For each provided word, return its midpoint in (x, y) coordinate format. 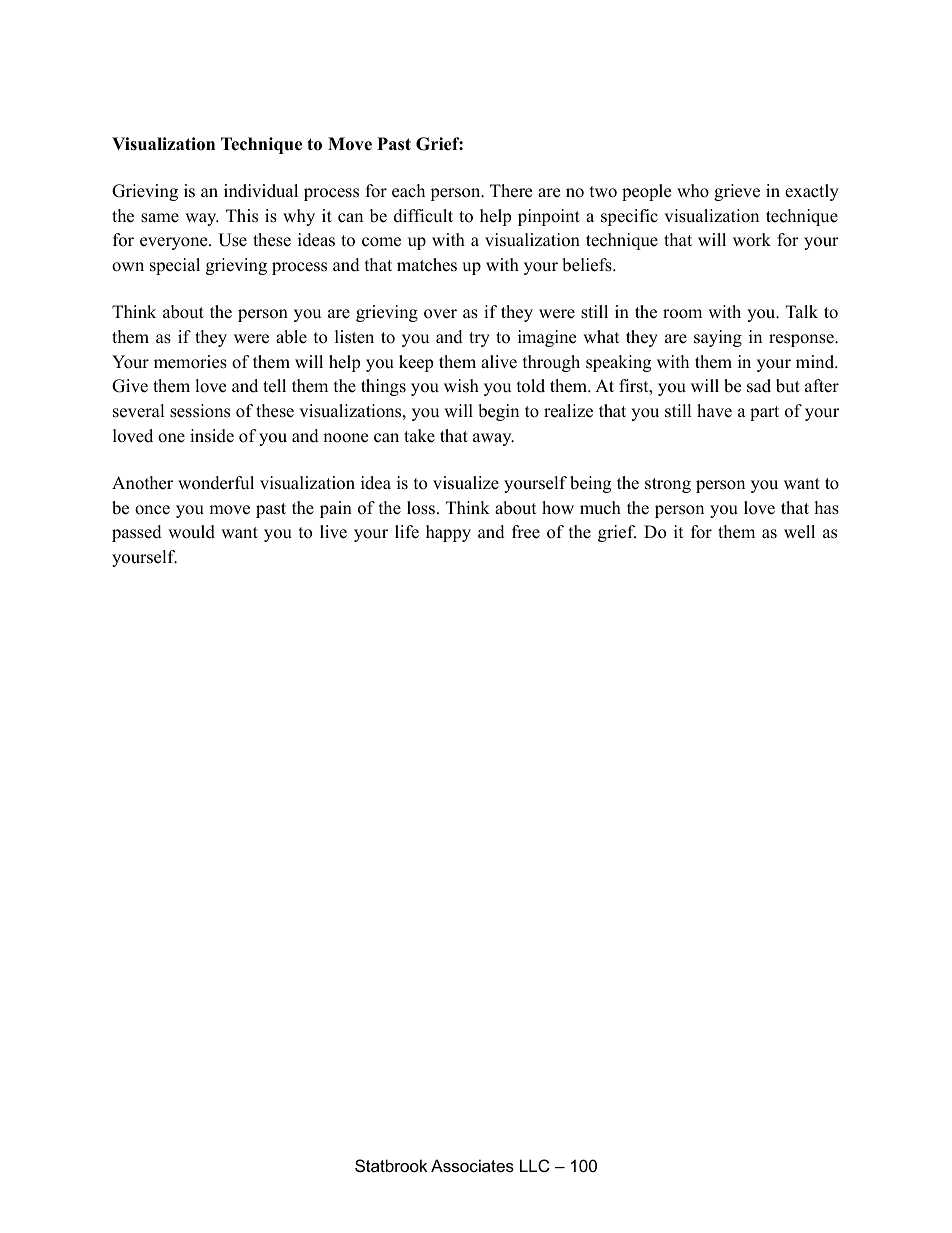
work (752, 240)
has (827, 508)
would (191, 532)
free (526, 532)
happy (448, 533)
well (799, 532)
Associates (472, 1165)
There (511, 191)
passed (137, 533)
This (242, 216)
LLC (535, 1165)
